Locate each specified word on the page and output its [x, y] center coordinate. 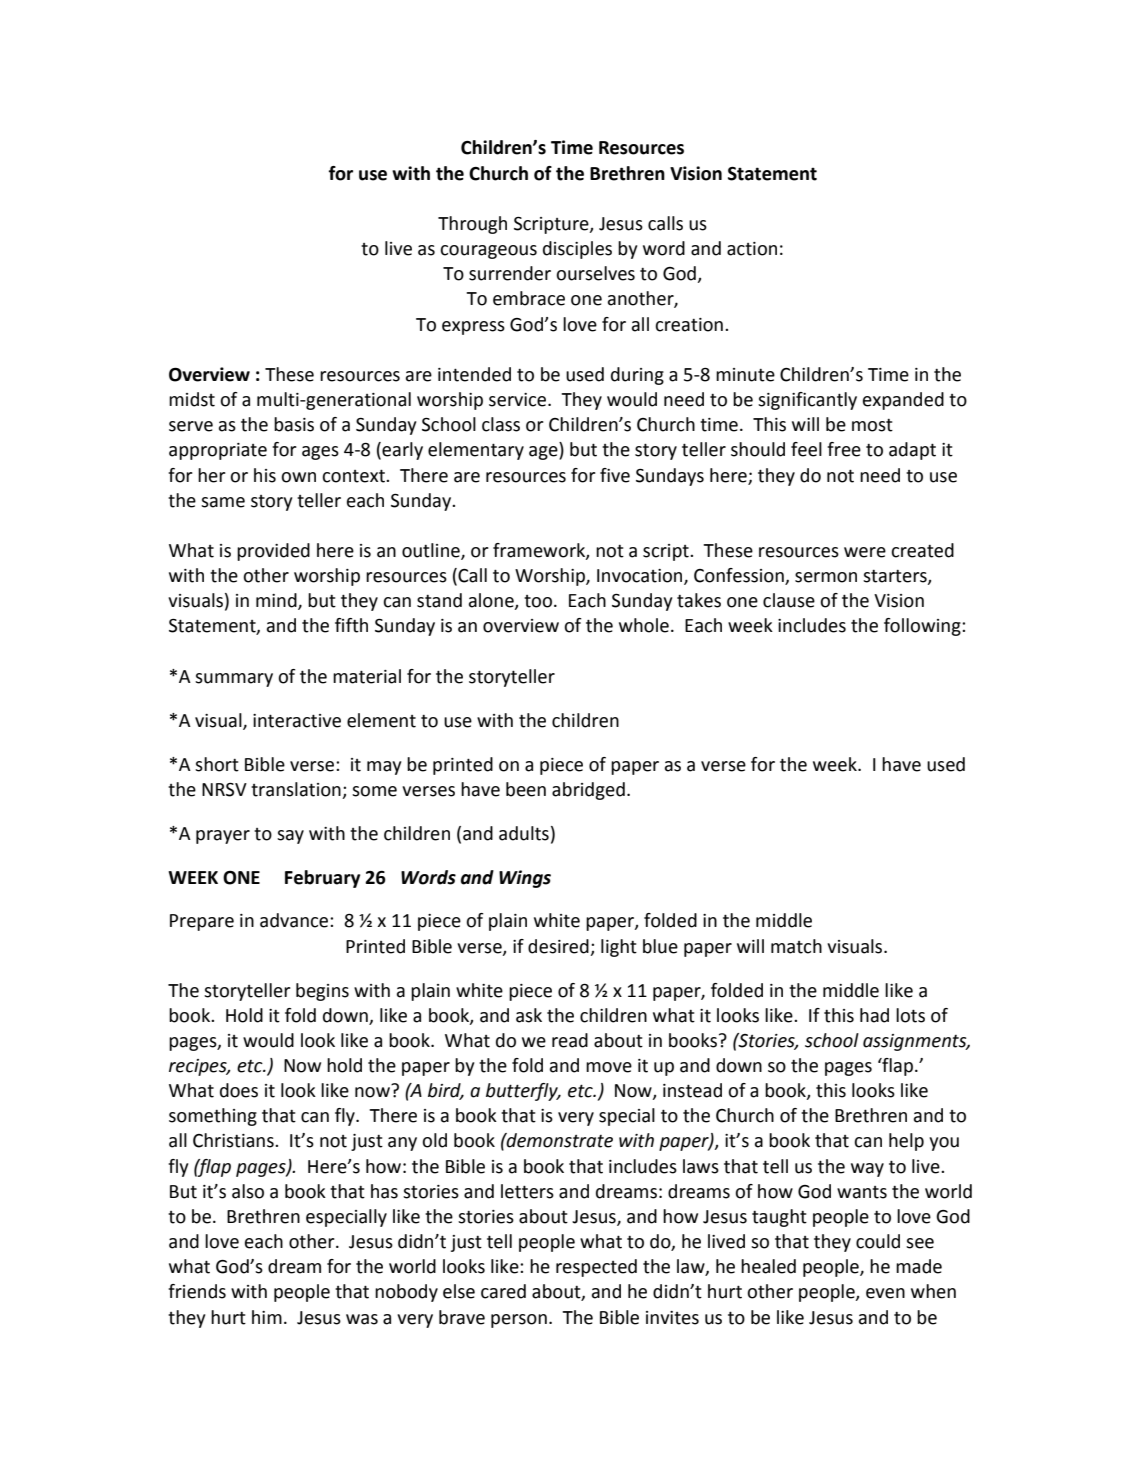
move [609, 1067]
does [239, 1090]
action [752, 249]
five [615, 475]
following [923, 627]
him [267, 1317]
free [844, 449]
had [874, 1015]
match [796, 946]
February [322, 879]
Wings [525, 879]
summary [234, 680]
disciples [577, 250]
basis [294, 424]
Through [472, 225]
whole [644, 625]
